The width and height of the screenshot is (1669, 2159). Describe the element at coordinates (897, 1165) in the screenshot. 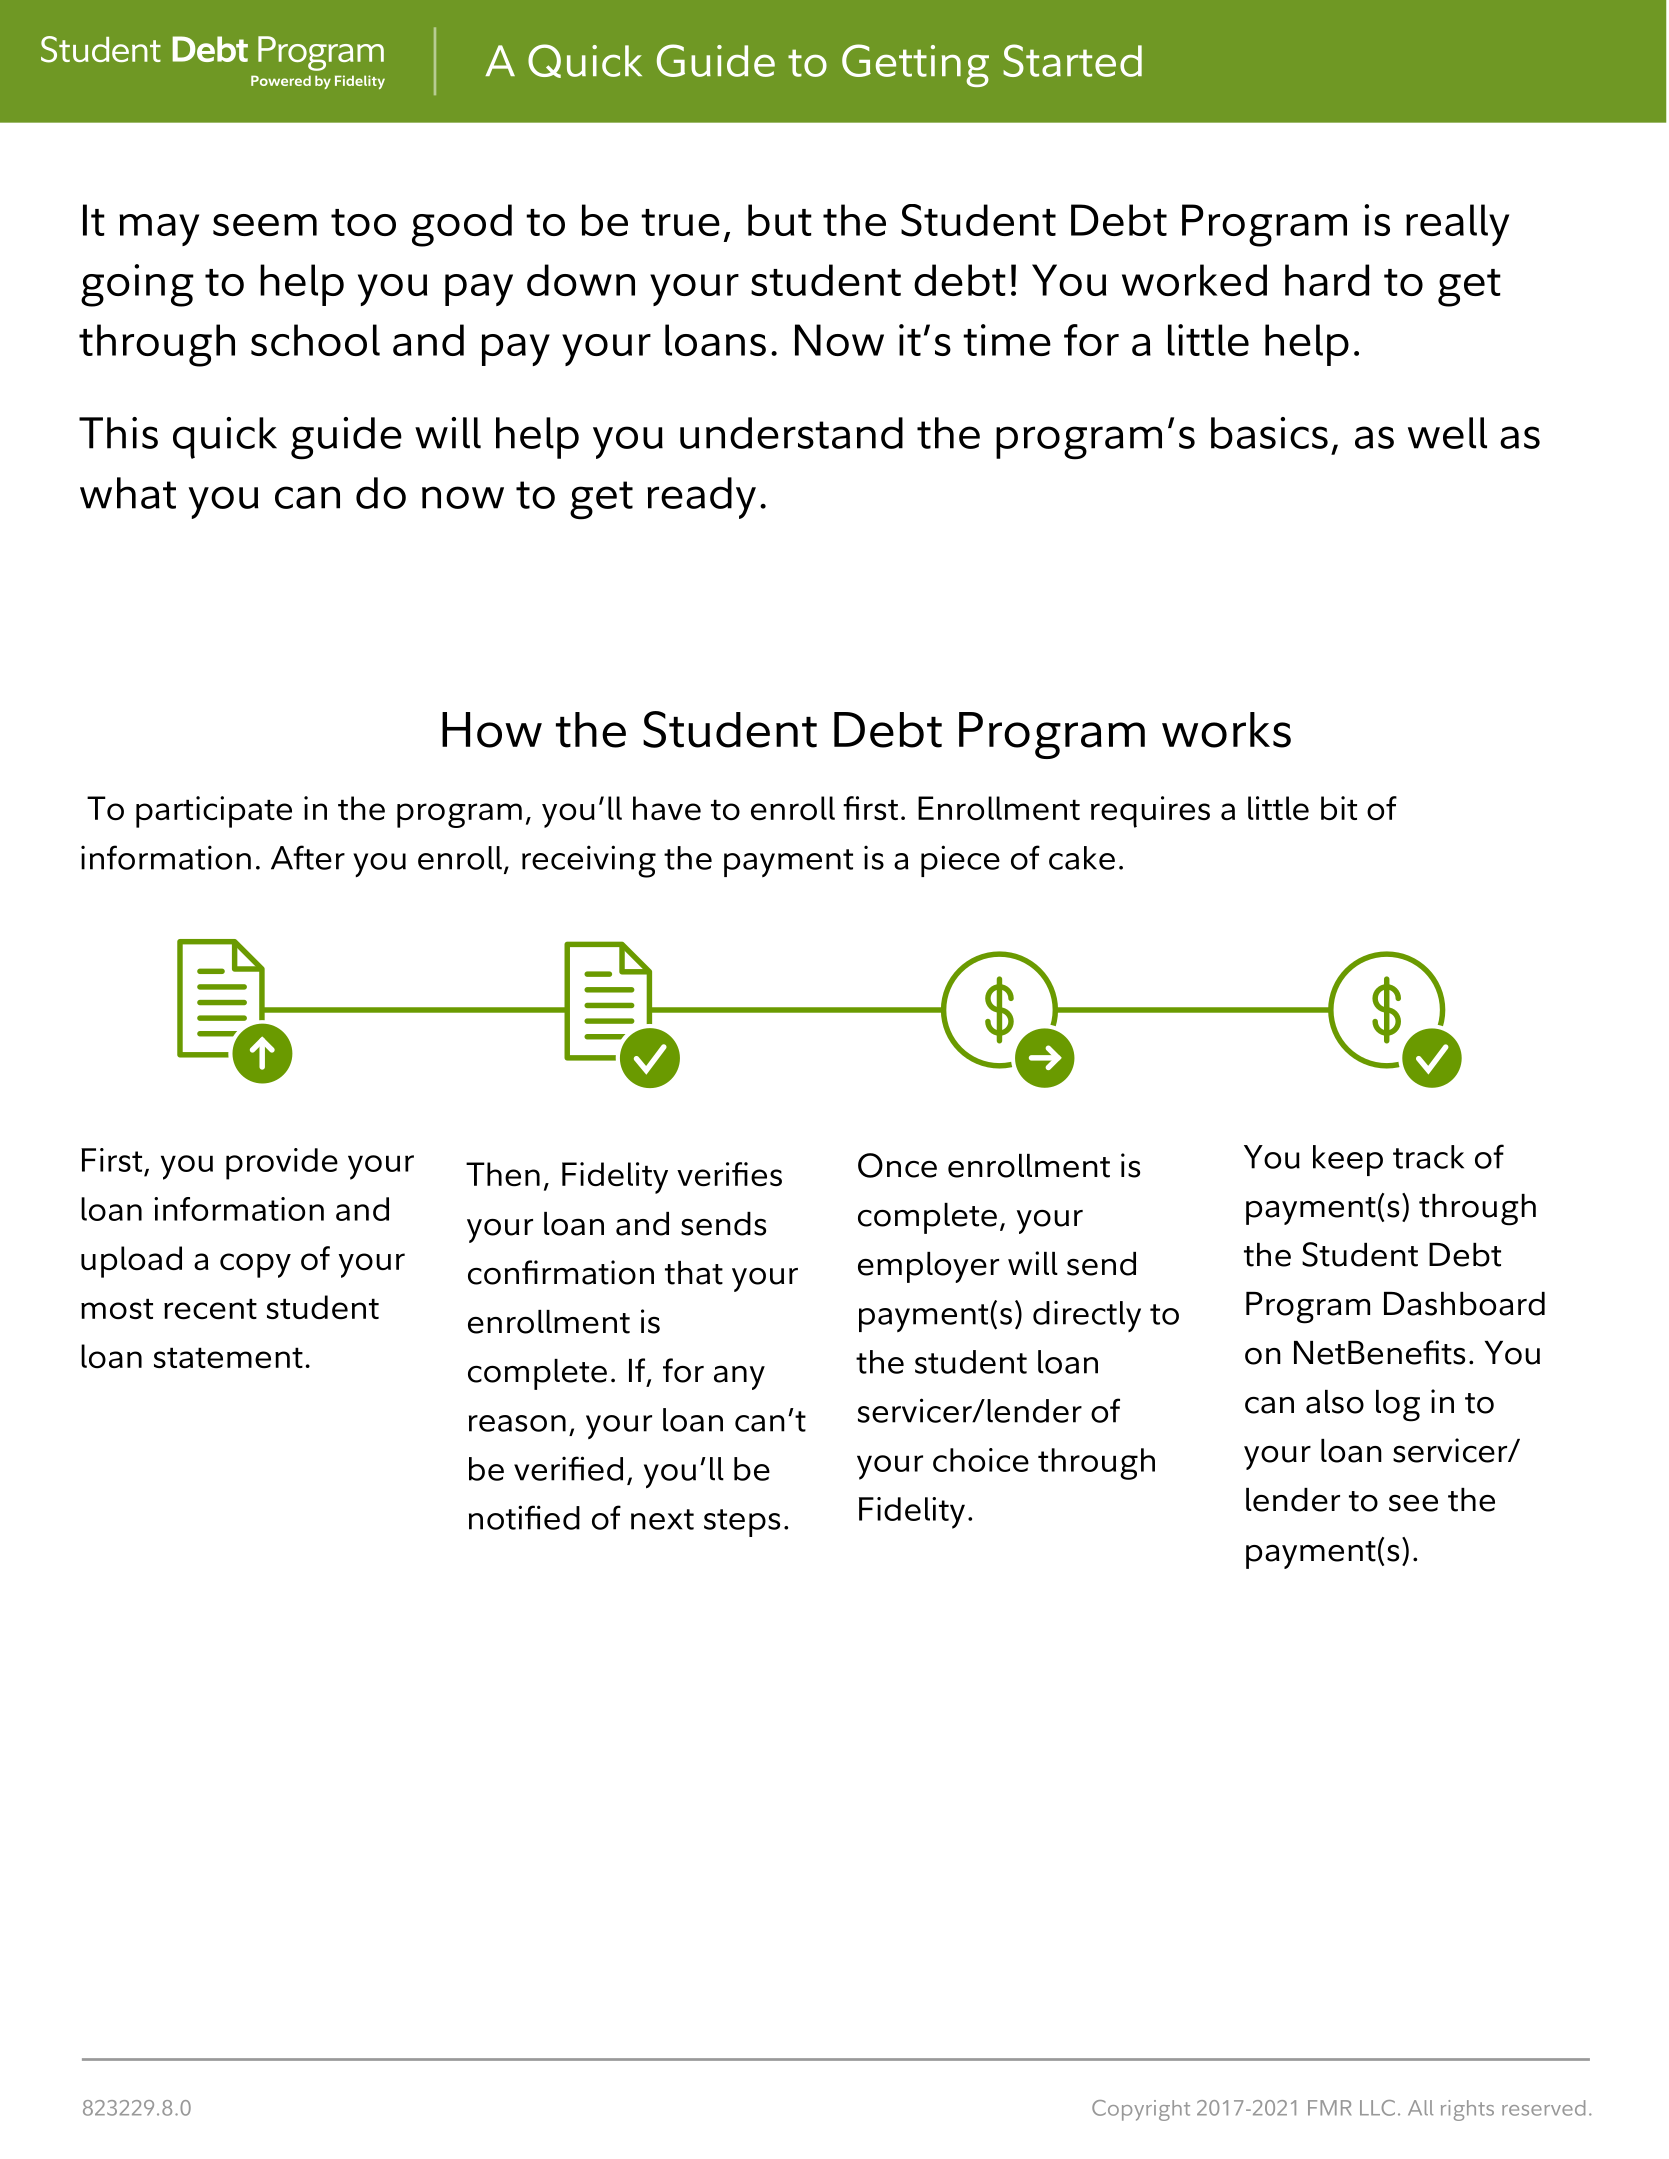

I see `Once` at that location.
